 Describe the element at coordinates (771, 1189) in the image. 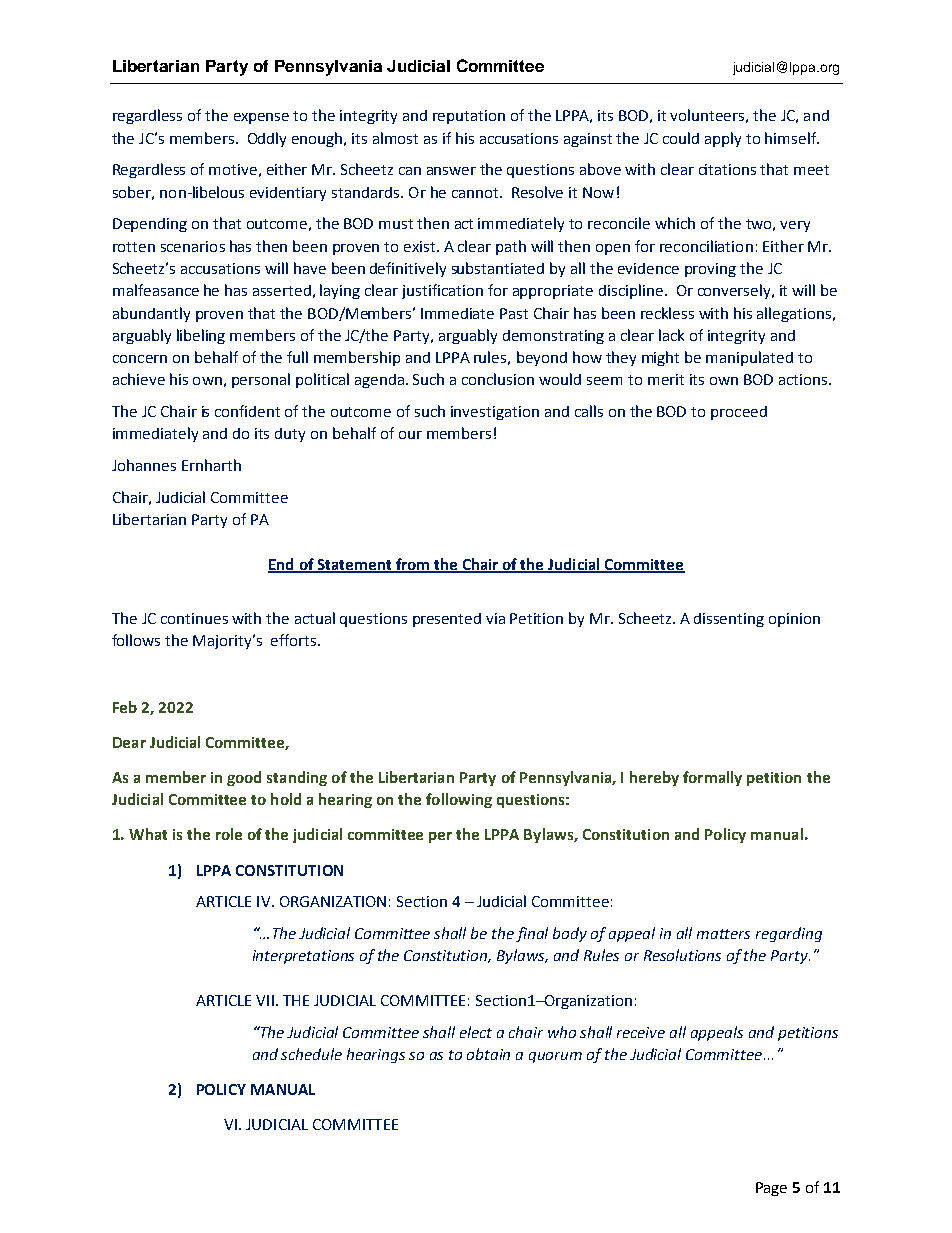

I see `Page` at that location.
